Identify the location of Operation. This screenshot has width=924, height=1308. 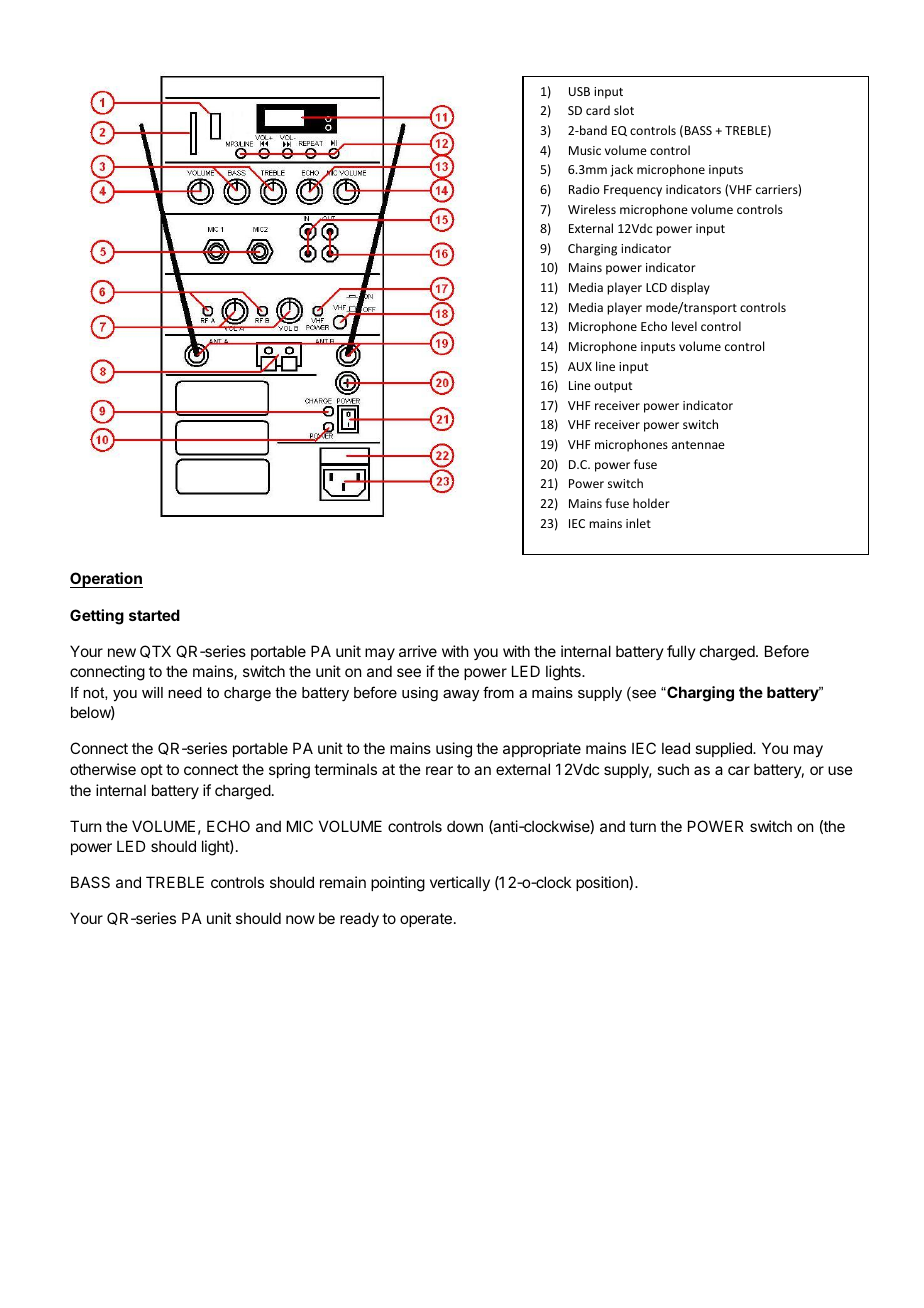
(106, 580).
